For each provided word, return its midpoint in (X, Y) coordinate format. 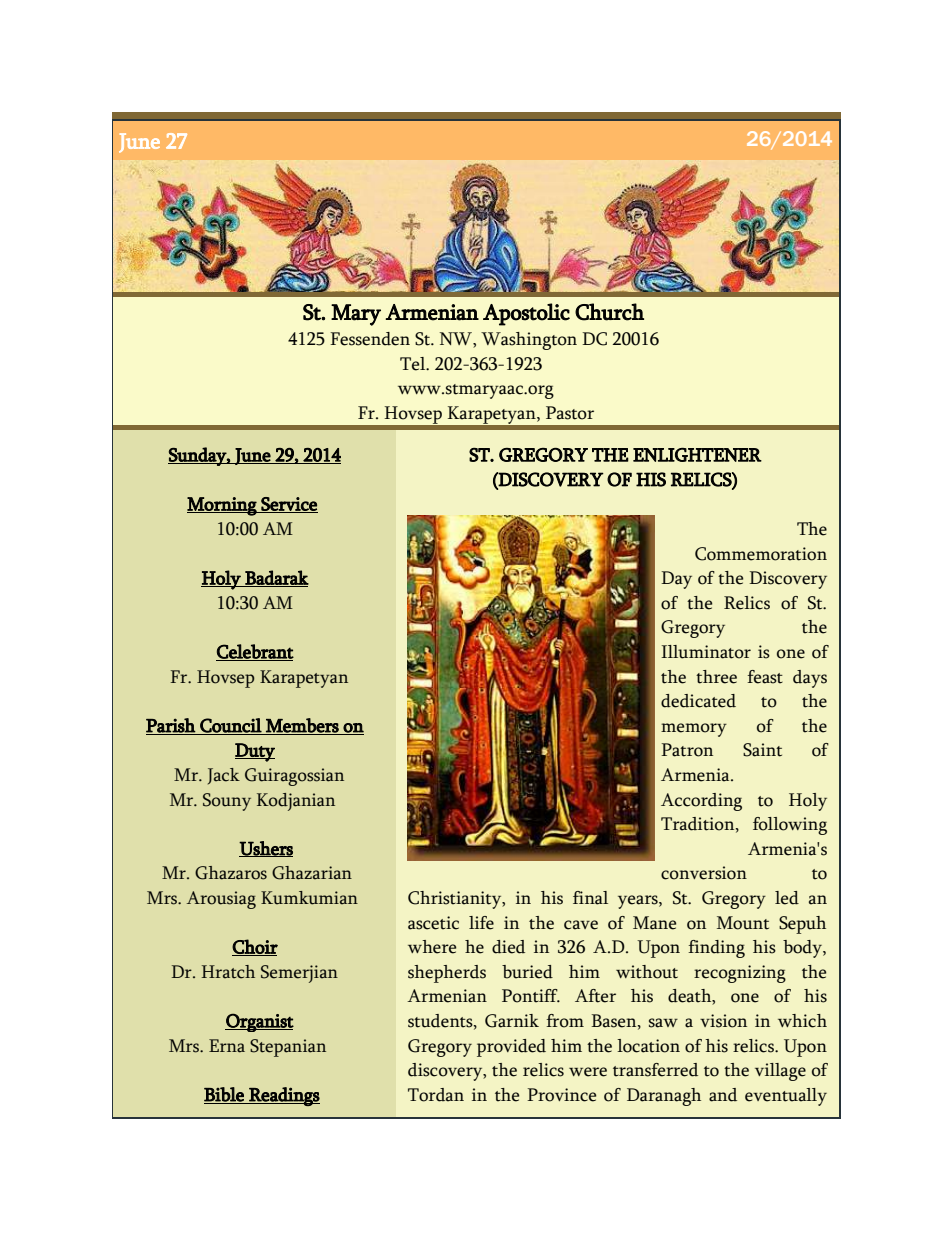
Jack (224, 776)
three (716, 677)
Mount (743, 923)
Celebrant (255, 652)
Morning (223, 506)
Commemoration (761, 554)
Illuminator (706, 652)
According (701, 802)
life (481, 923)
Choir (255, 947)
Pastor (570, 413)
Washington (529, 341)
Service (288, 505)
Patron (687, 750)
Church (609, 312)
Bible (225, 1095)
